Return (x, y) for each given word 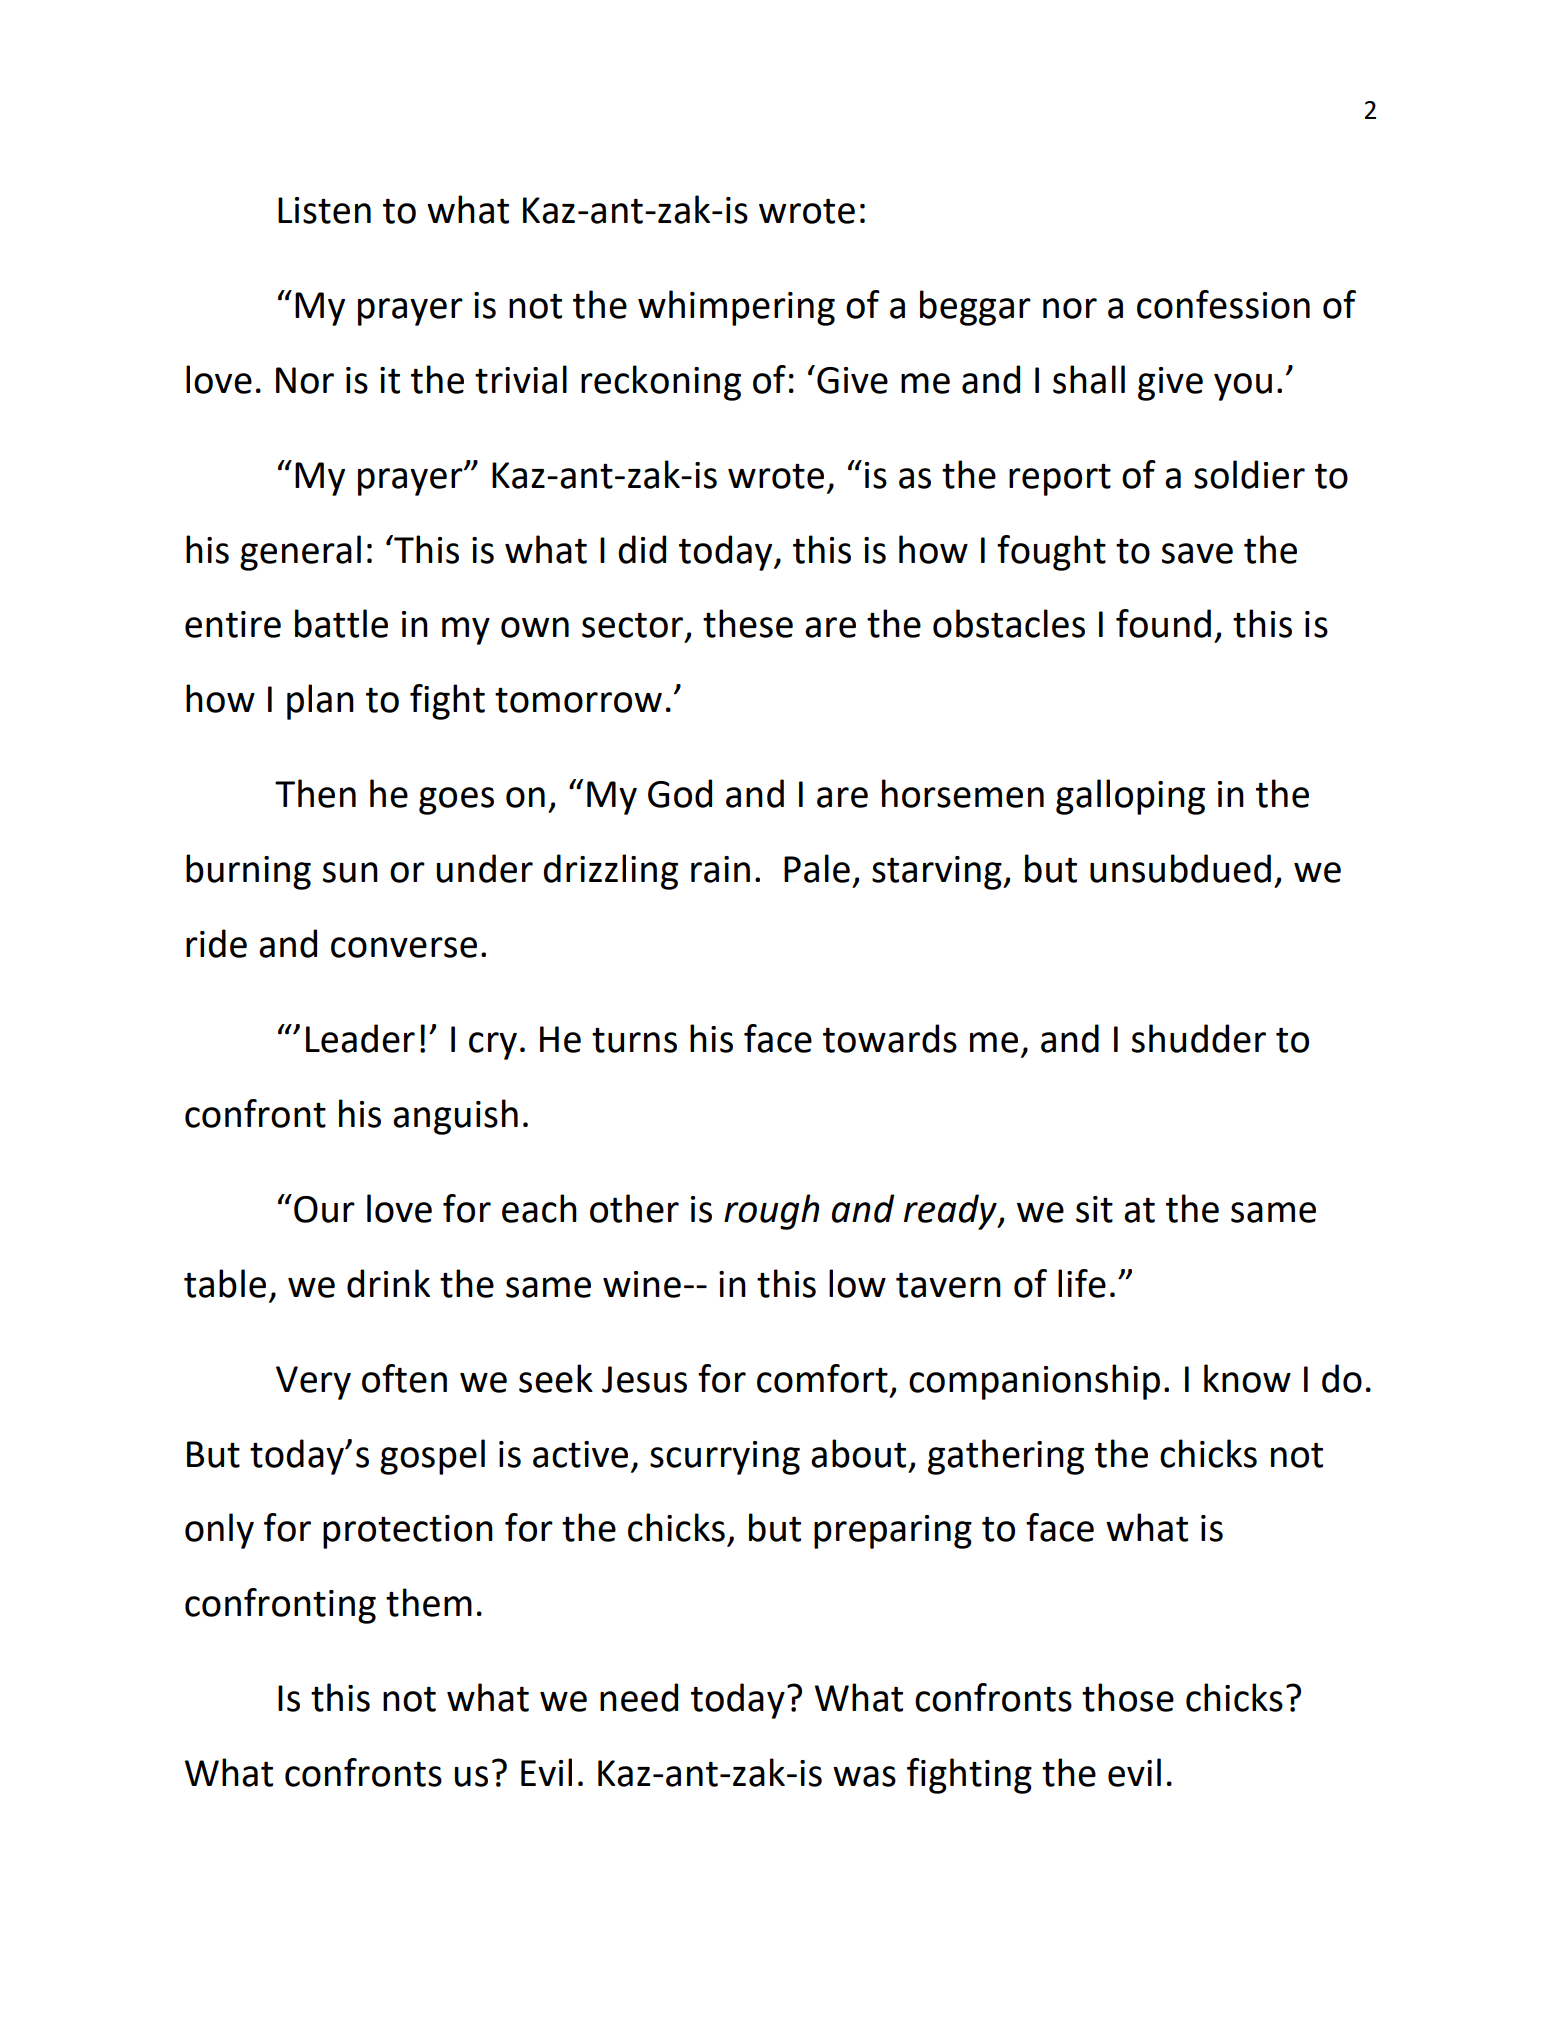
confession (1223, 304)
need (639, 1697)
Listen (324, 210)
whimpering (736, 308)
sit (1094, 1209)
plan (320, 702)
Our (324, 1209)
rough (772, 1212)
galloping (1130, 797)
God (680, 793)
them (429, 1602)
